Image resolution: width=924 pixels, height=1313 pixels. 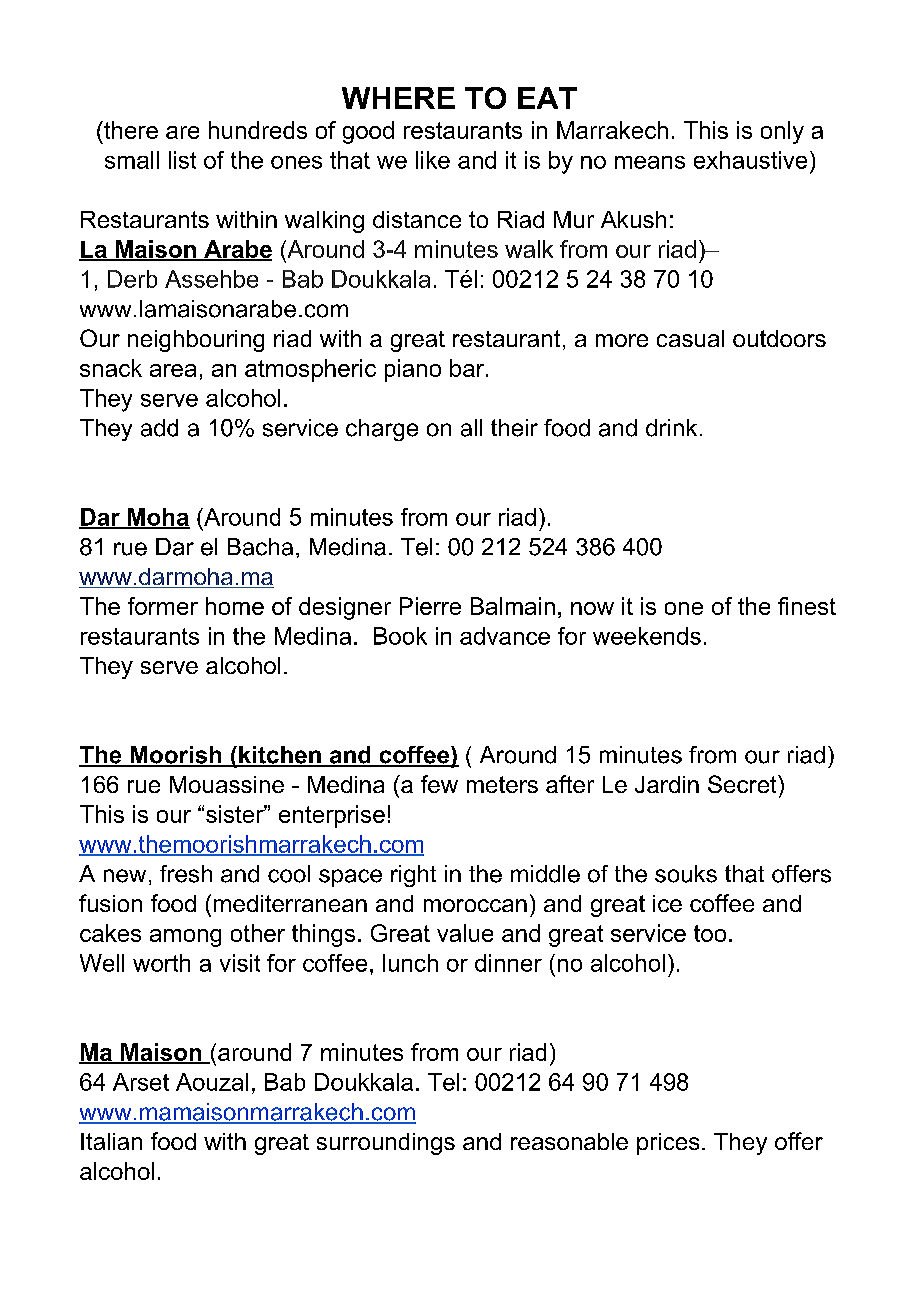 What do you see at coordinates (386, 1144) in the screenshot?
I see `surroundings` at bounding box center [386, 1144].
